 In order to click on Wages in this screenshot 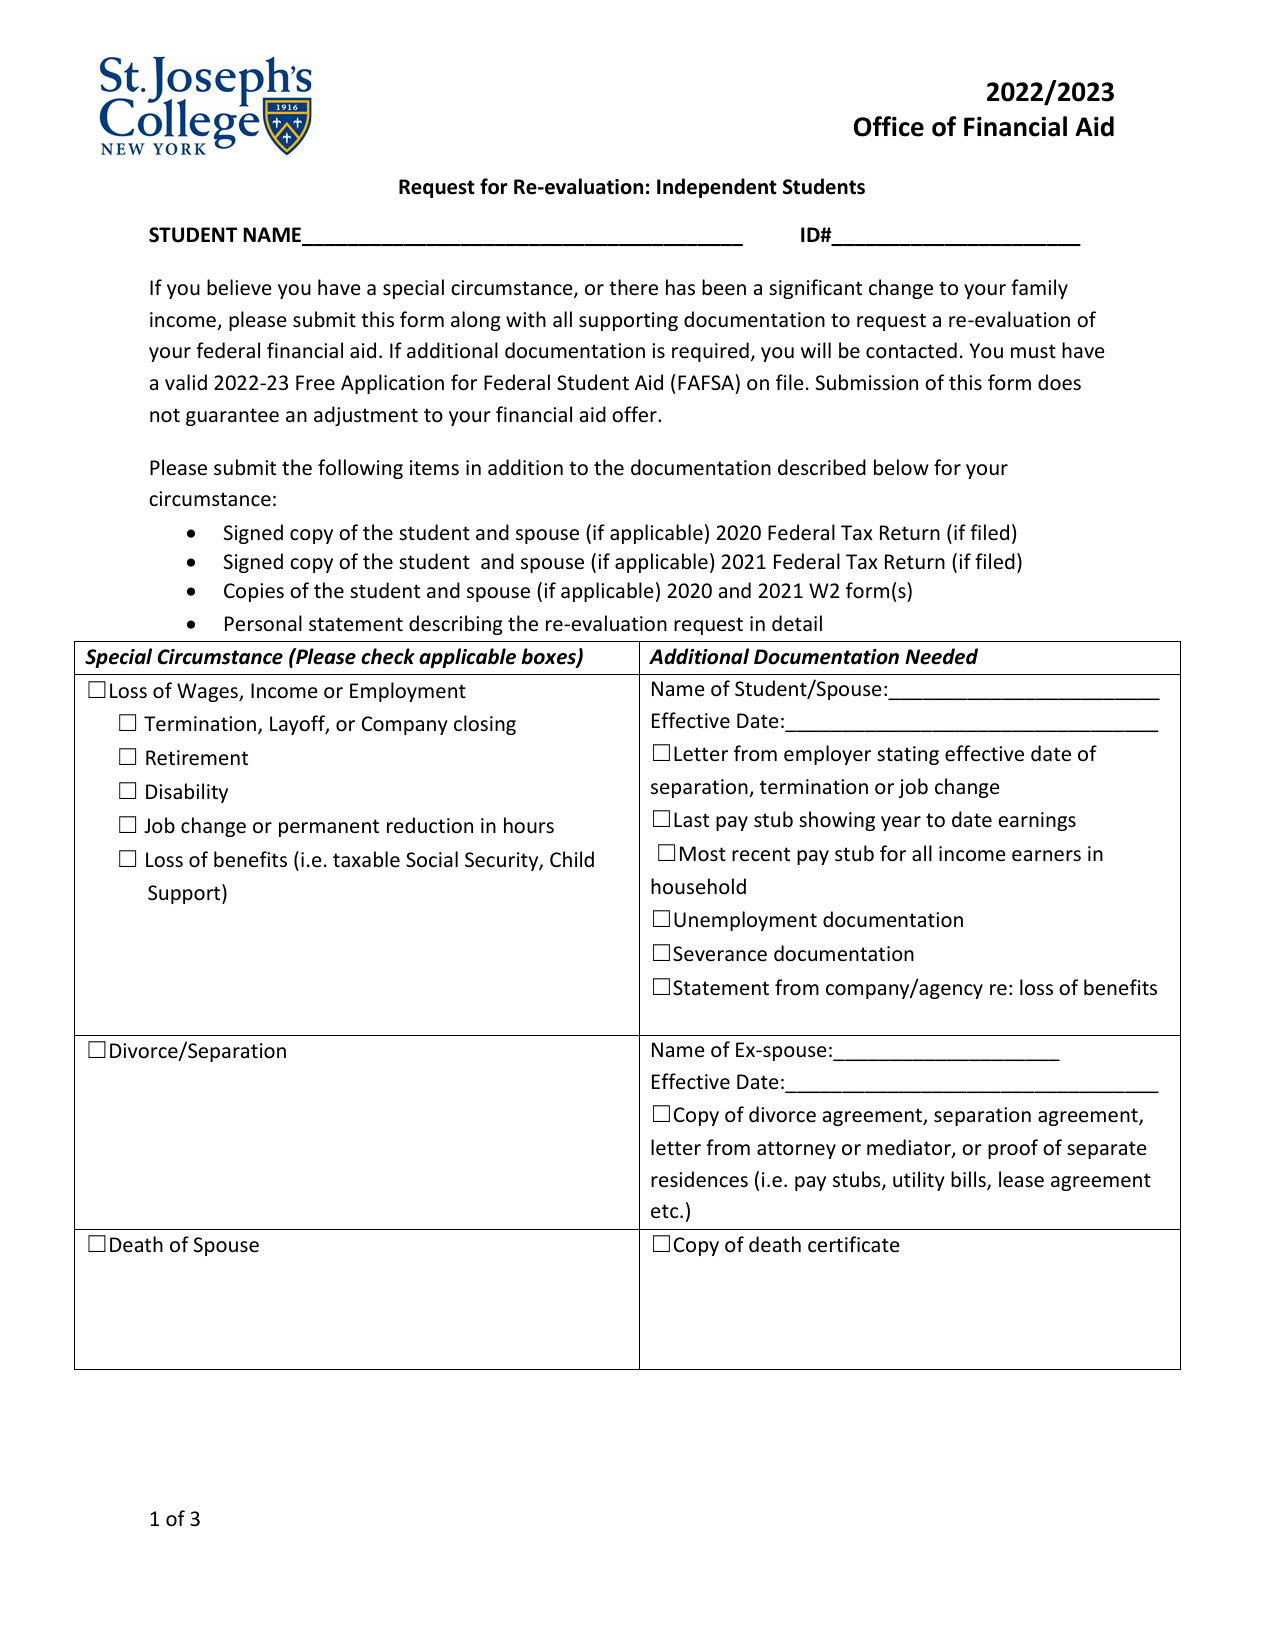, I will do `click(208, 692)`.
